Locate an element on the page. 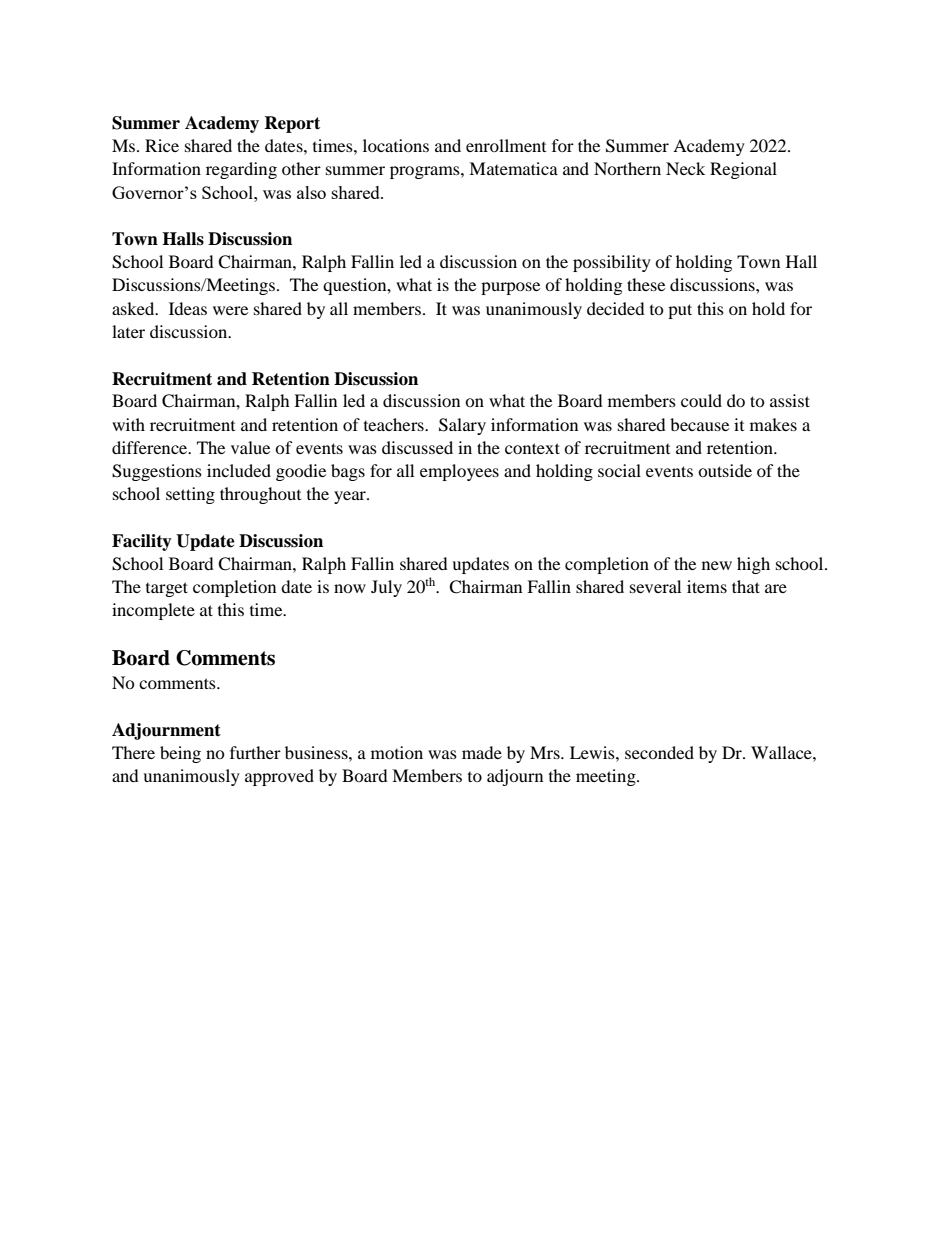 The image size is (952, 1233). outside is located at coordinates (725, 470).
